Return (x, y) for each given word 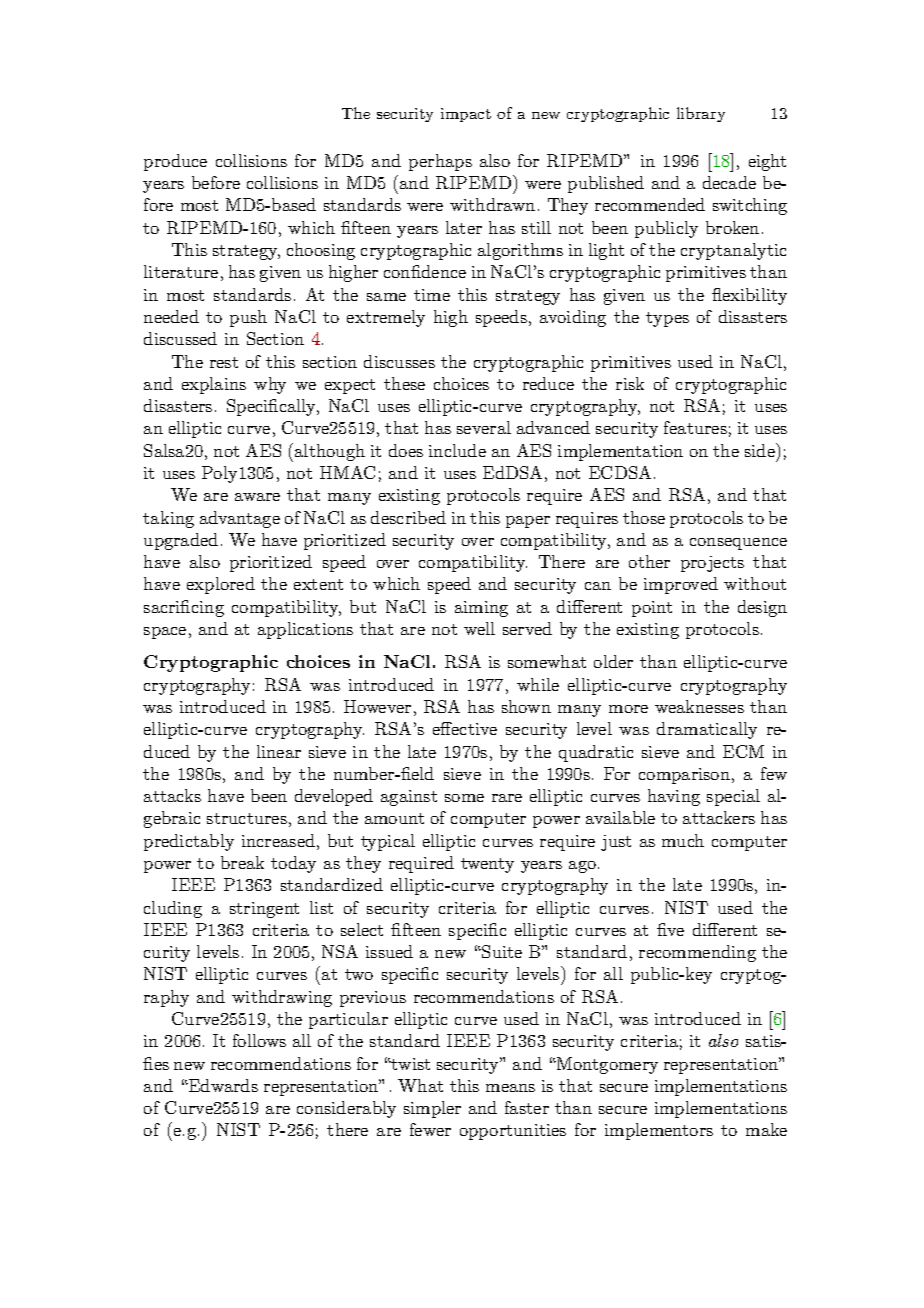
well (479, 628)
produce (175, 162)
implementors (659, 1131)
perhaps (440, 162)
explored (221, 585)
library (701, 114)
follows (259, 1040)
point (652, 609)
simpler (432, 1109)
